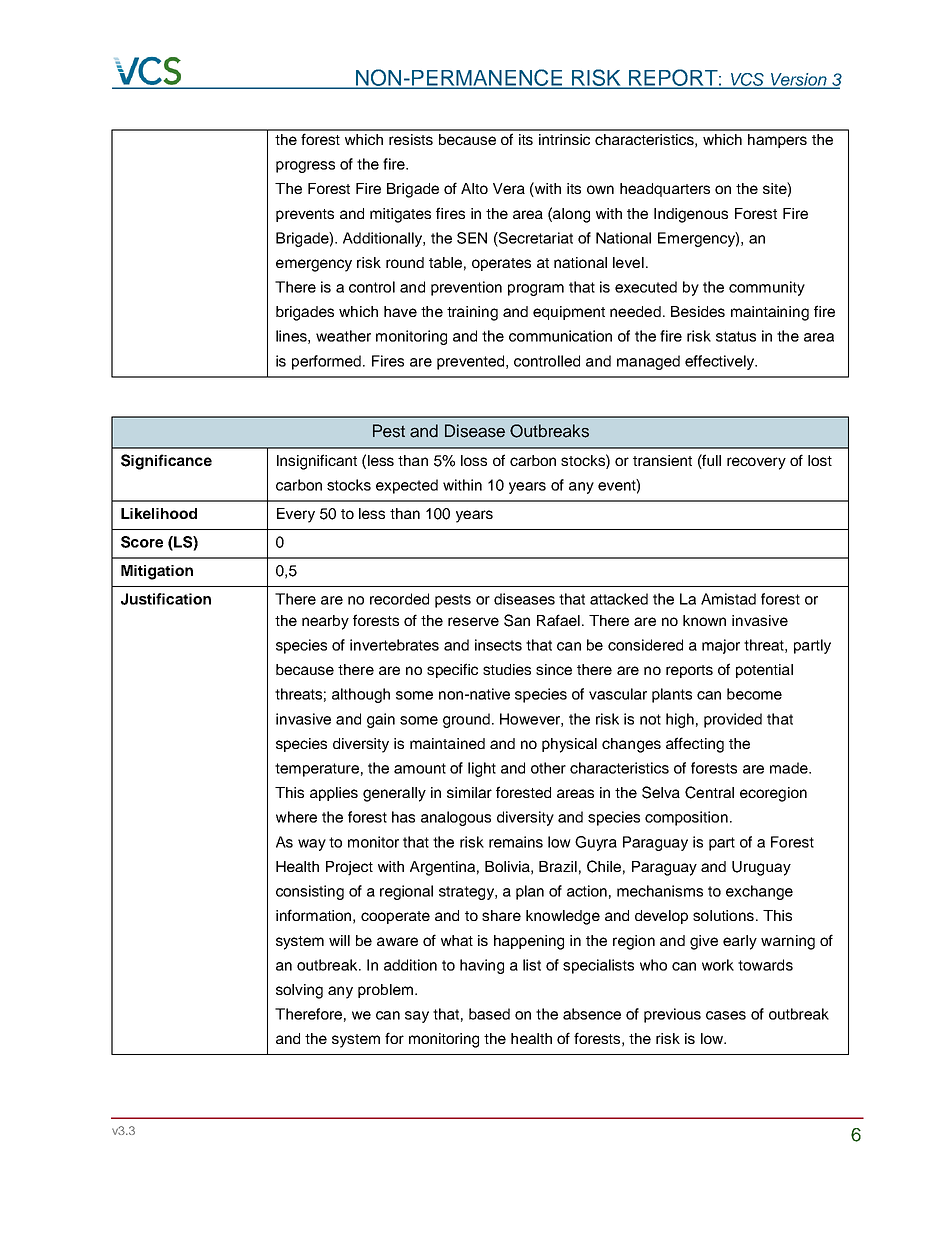  What do you see at coordinates (305, 167) in the screenshot?
I see `progress` at bounding box center [305, 167].
